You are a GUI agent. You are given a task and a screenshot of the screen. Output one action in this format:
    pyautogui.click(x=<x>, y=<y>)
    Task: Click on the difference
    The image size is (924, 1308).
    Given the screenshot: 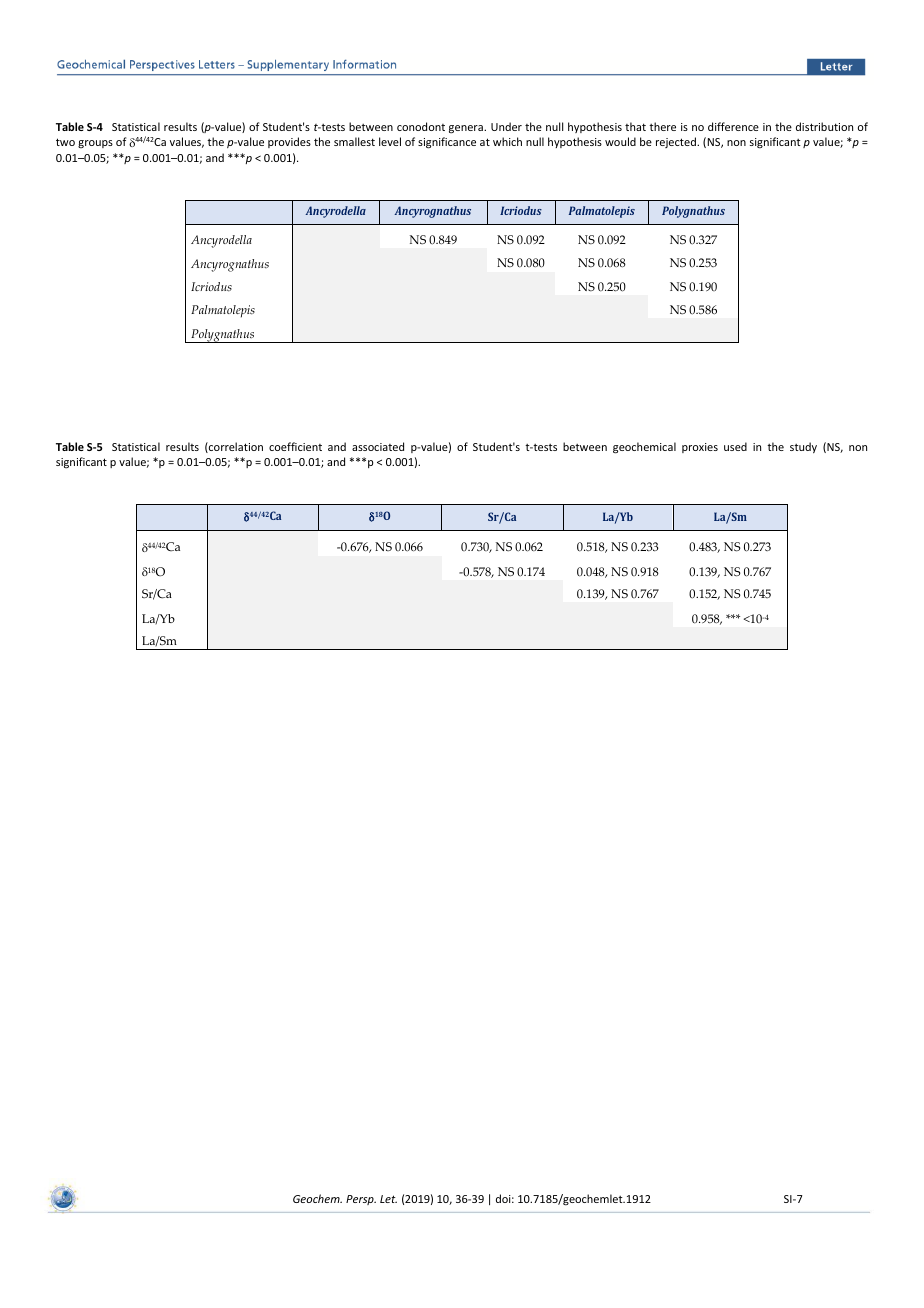 What is the action you would take?
    pyautogui.click(x=733, y=126)
